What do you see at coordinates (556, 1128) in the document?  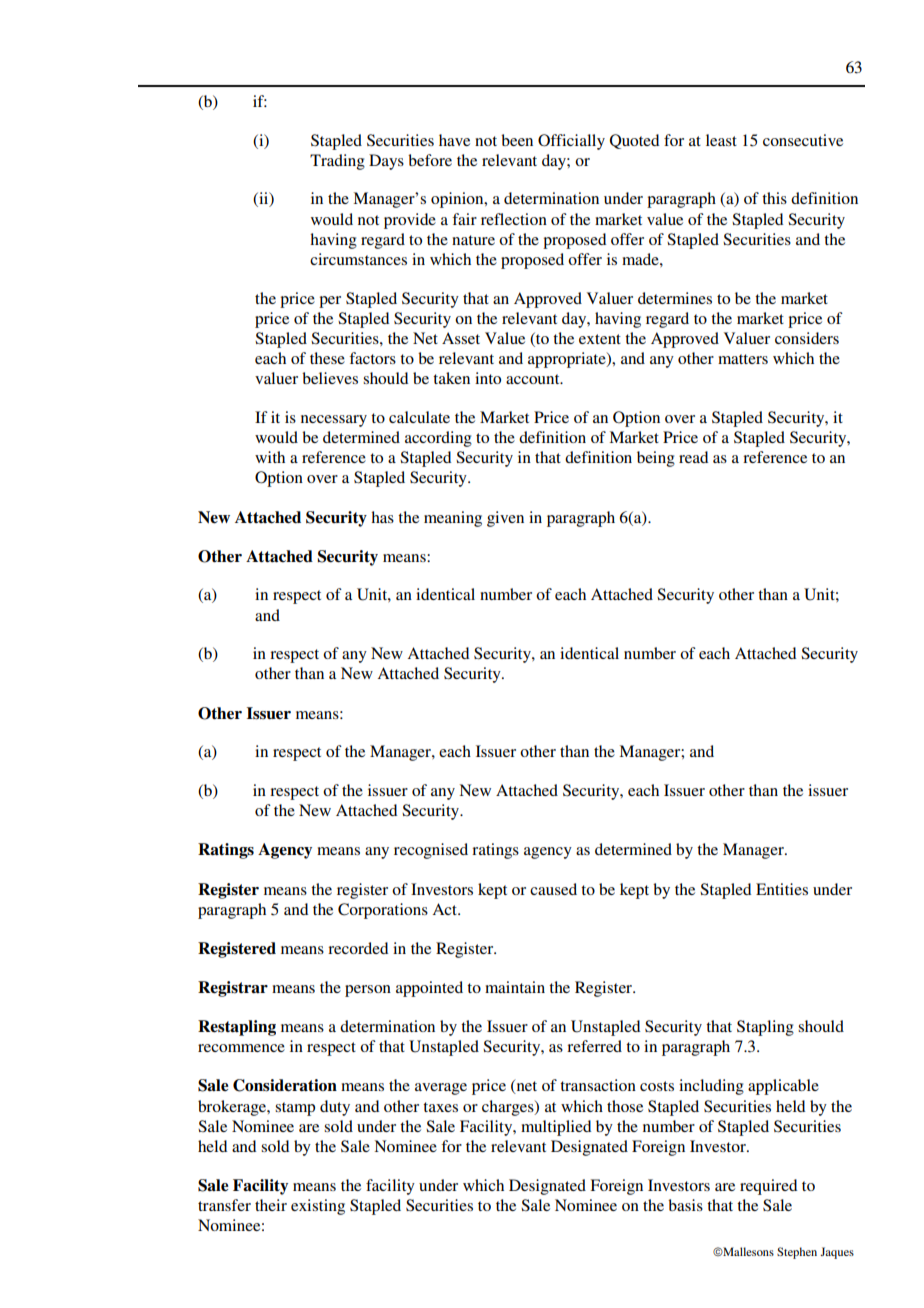 I see `multiplied` at bounding box center [556, 1128].
